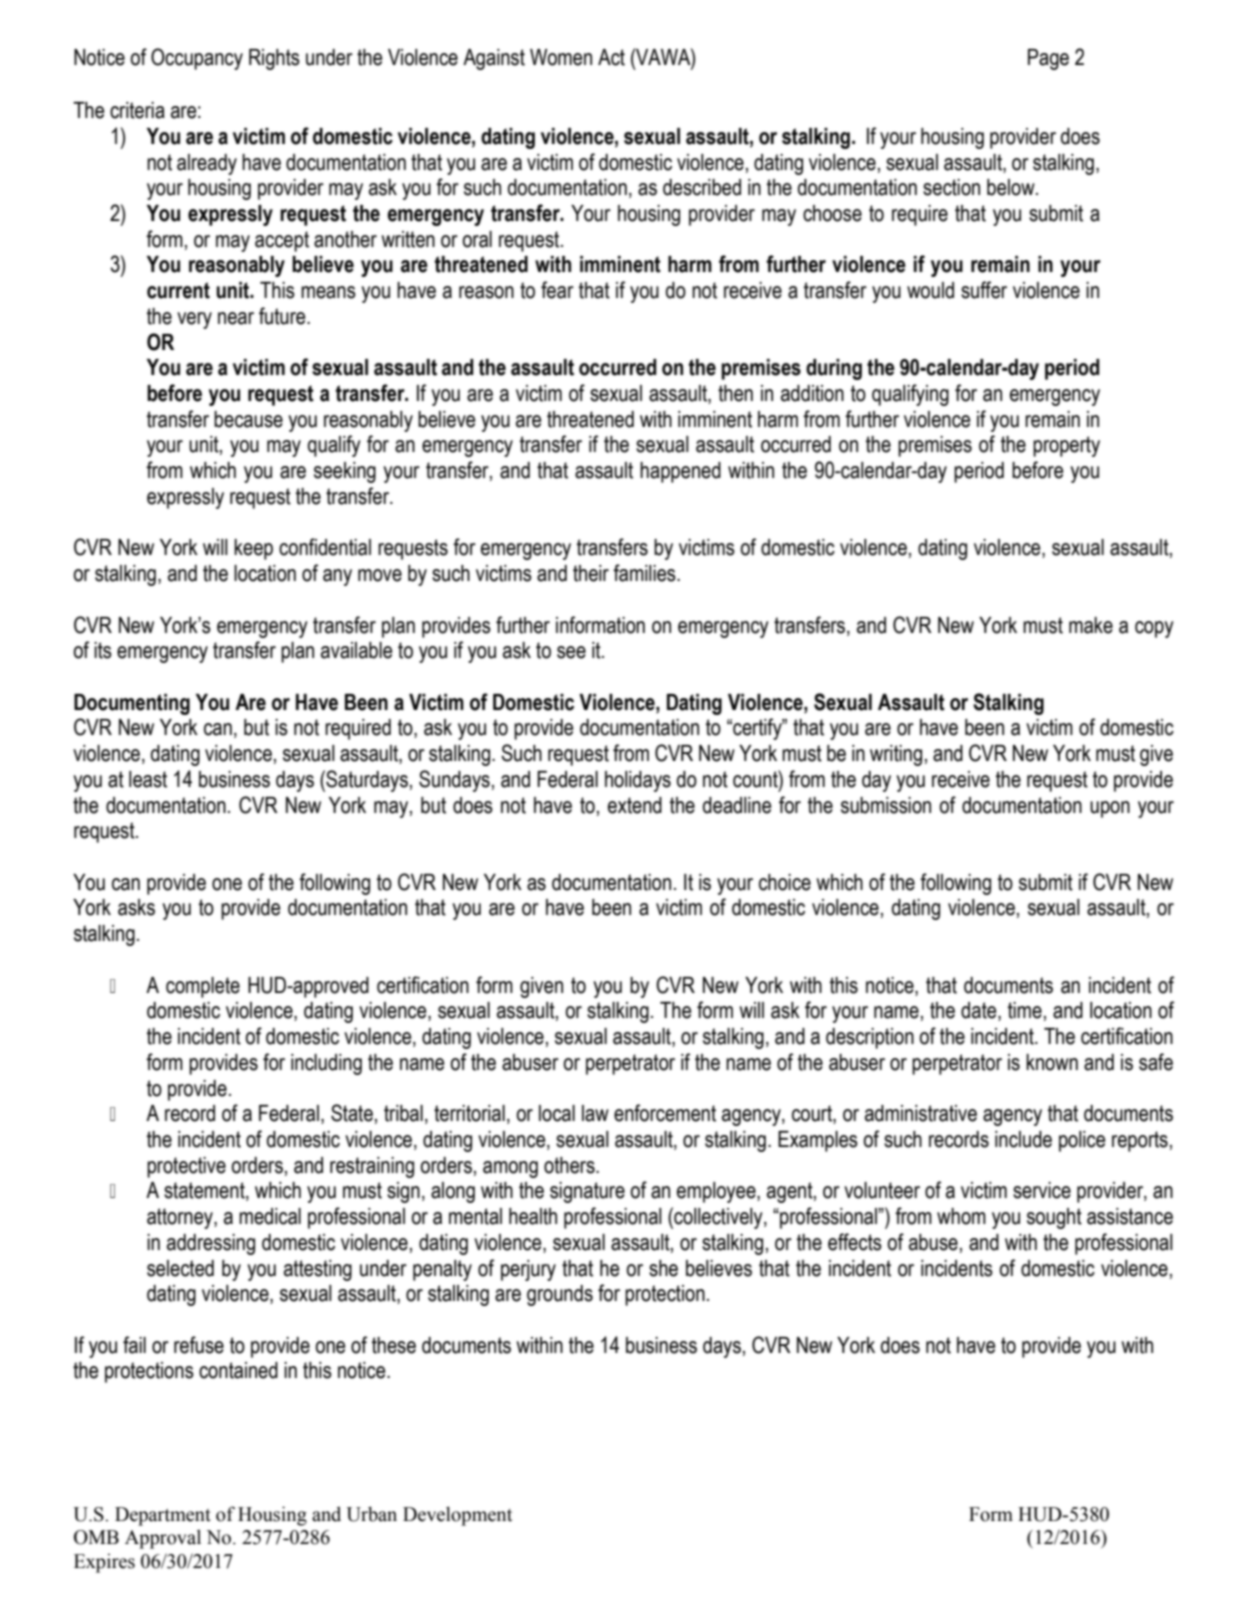  I want to click on Page, so click(1048, 59).
